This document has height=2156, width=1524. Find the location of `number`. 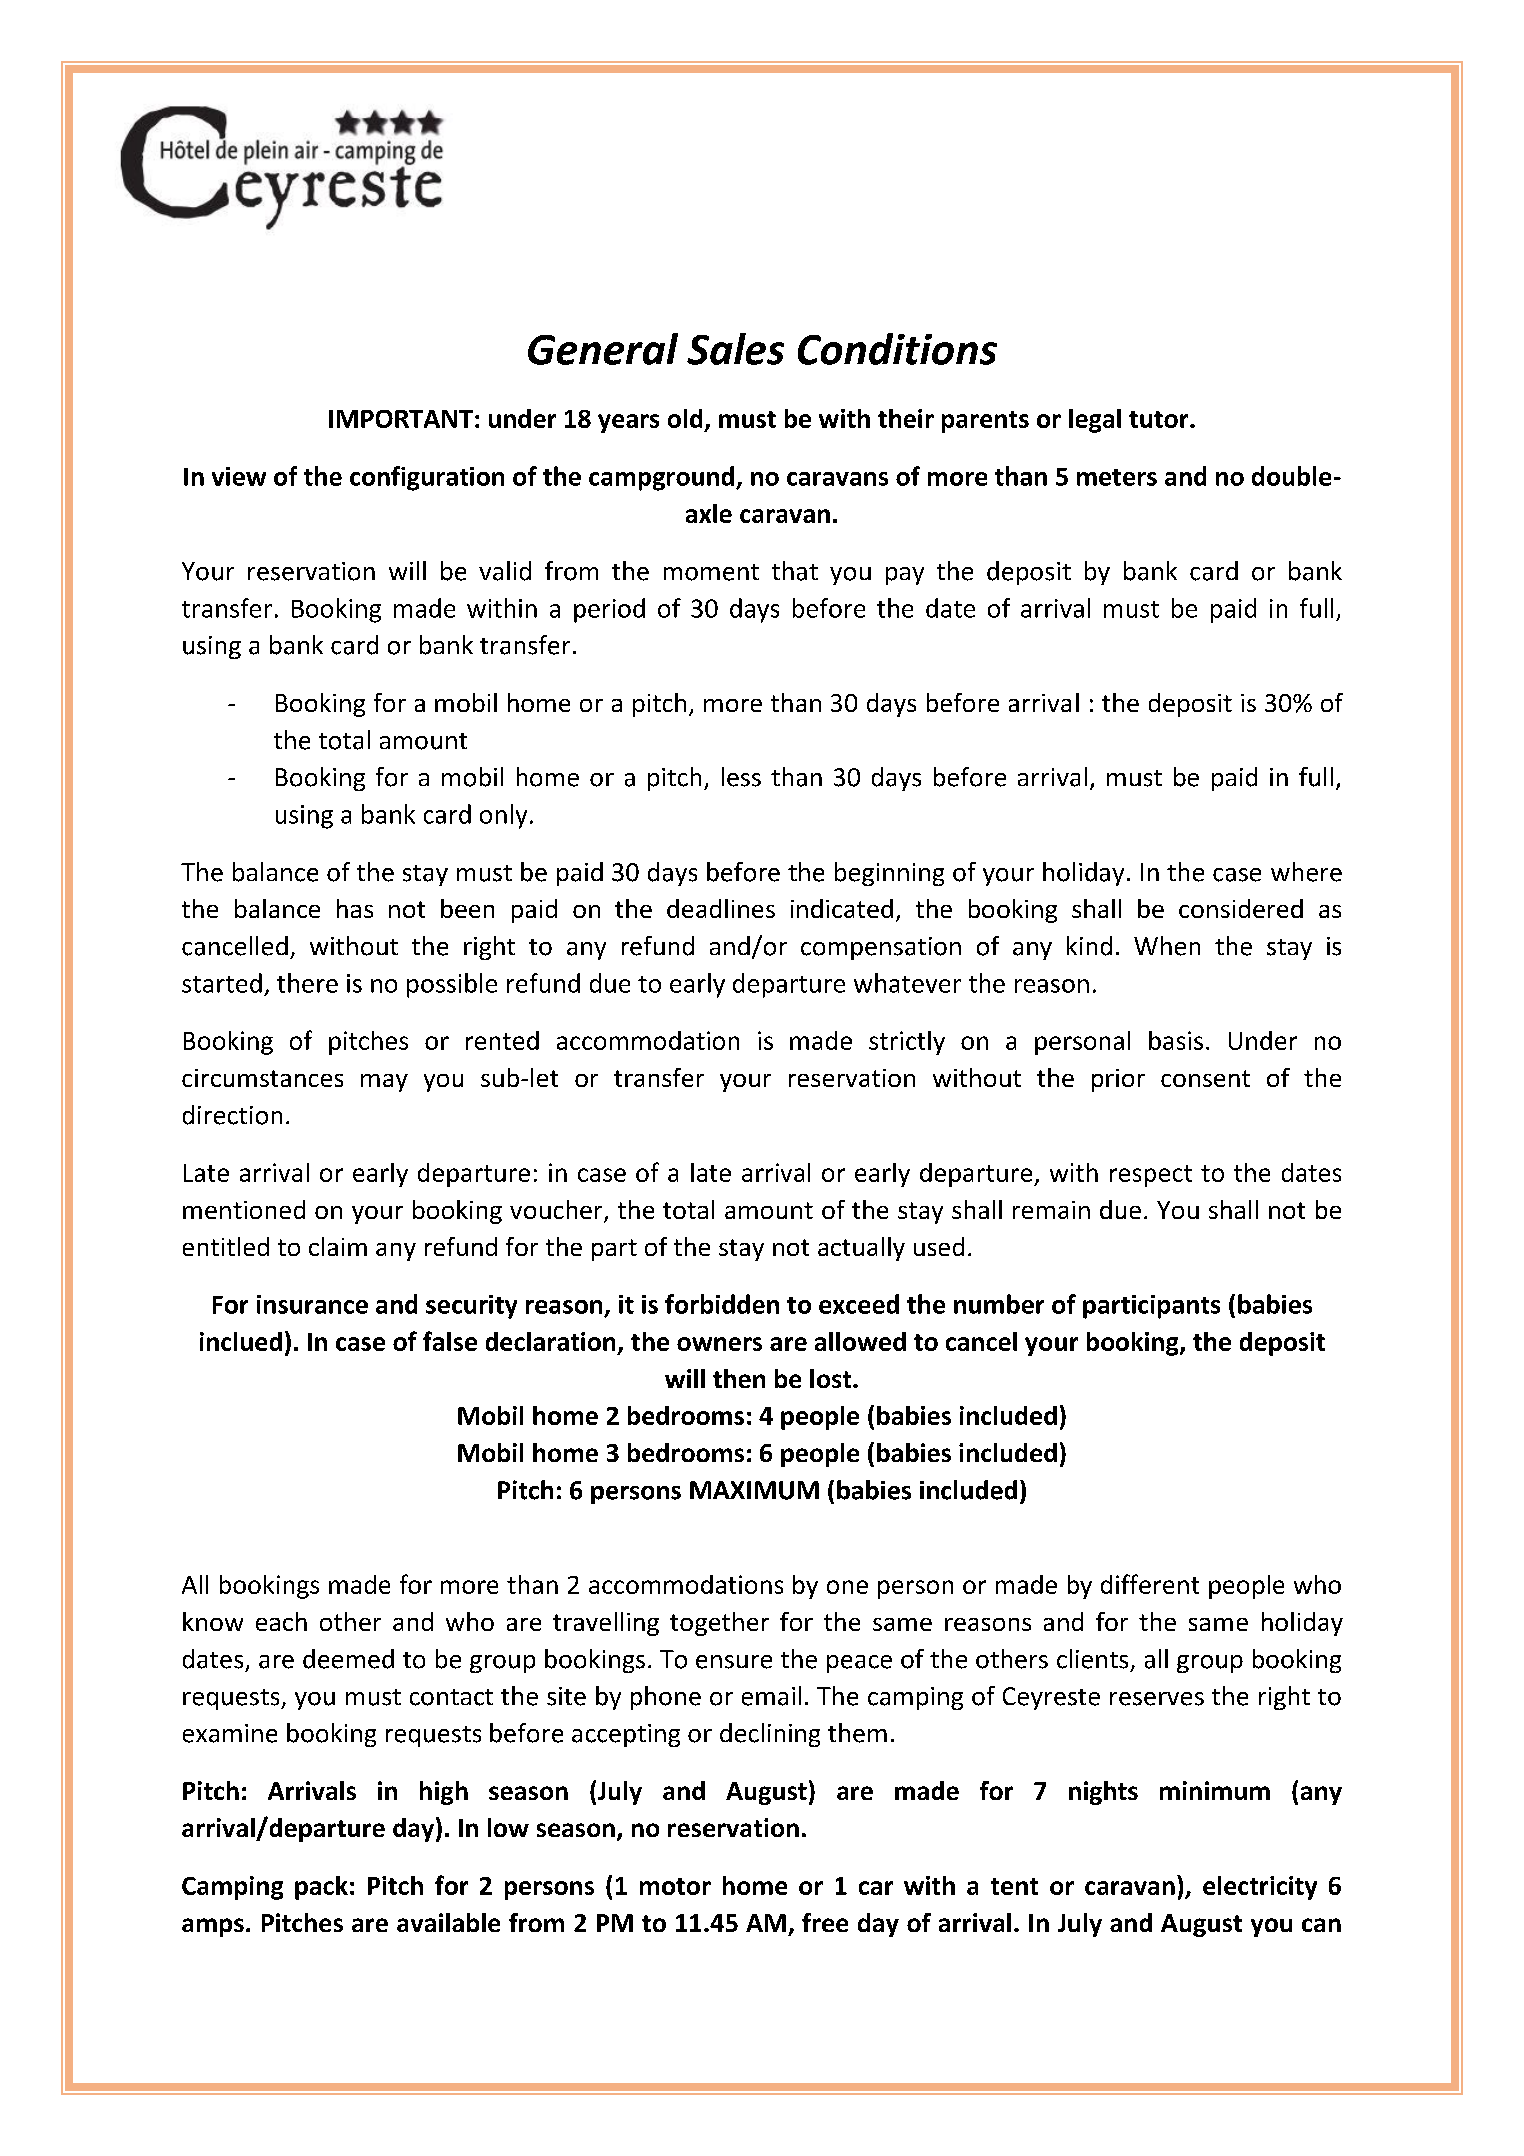

number is located at coordinates (999, 1304).
